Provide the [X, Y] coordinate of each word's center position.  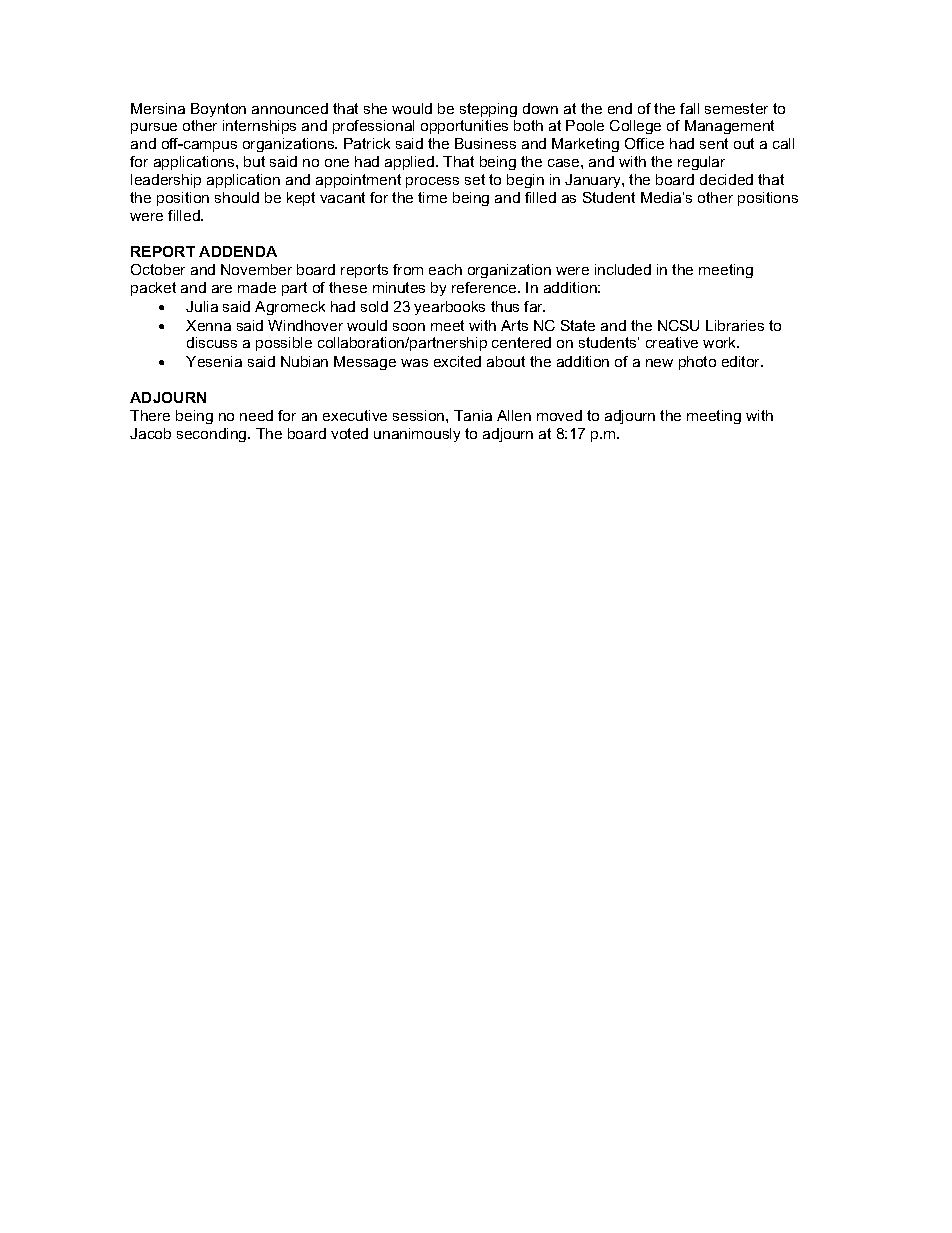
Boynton [218, 110]
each [445, 269]
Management [729, 127]
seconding [213, 435]
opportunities [464, 127]
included [623, 269]
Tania [473, 415]
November [256, 269]
